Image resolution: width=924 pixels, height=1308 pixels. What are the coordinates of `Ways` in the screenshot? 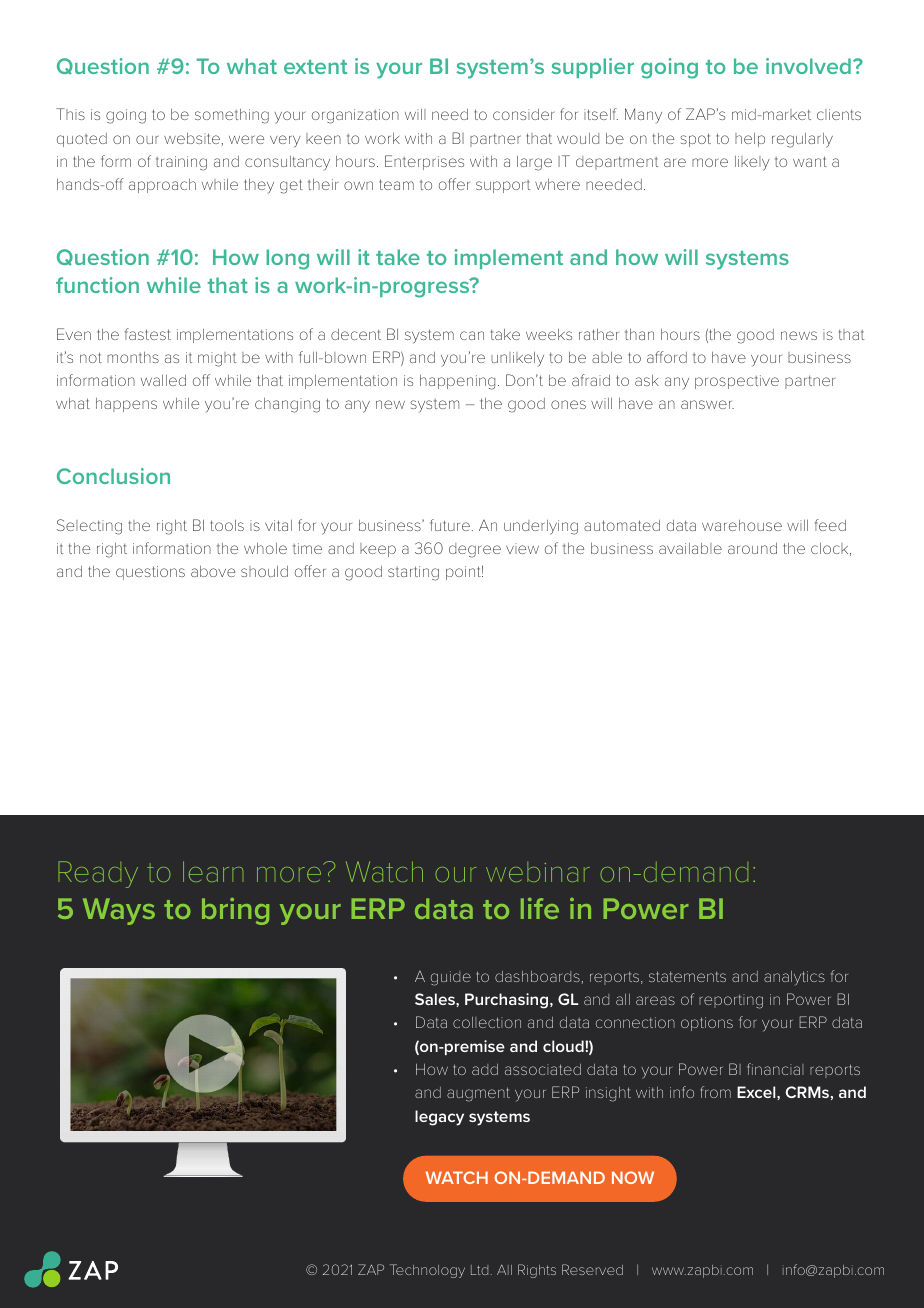 It's located at (119, 911).
